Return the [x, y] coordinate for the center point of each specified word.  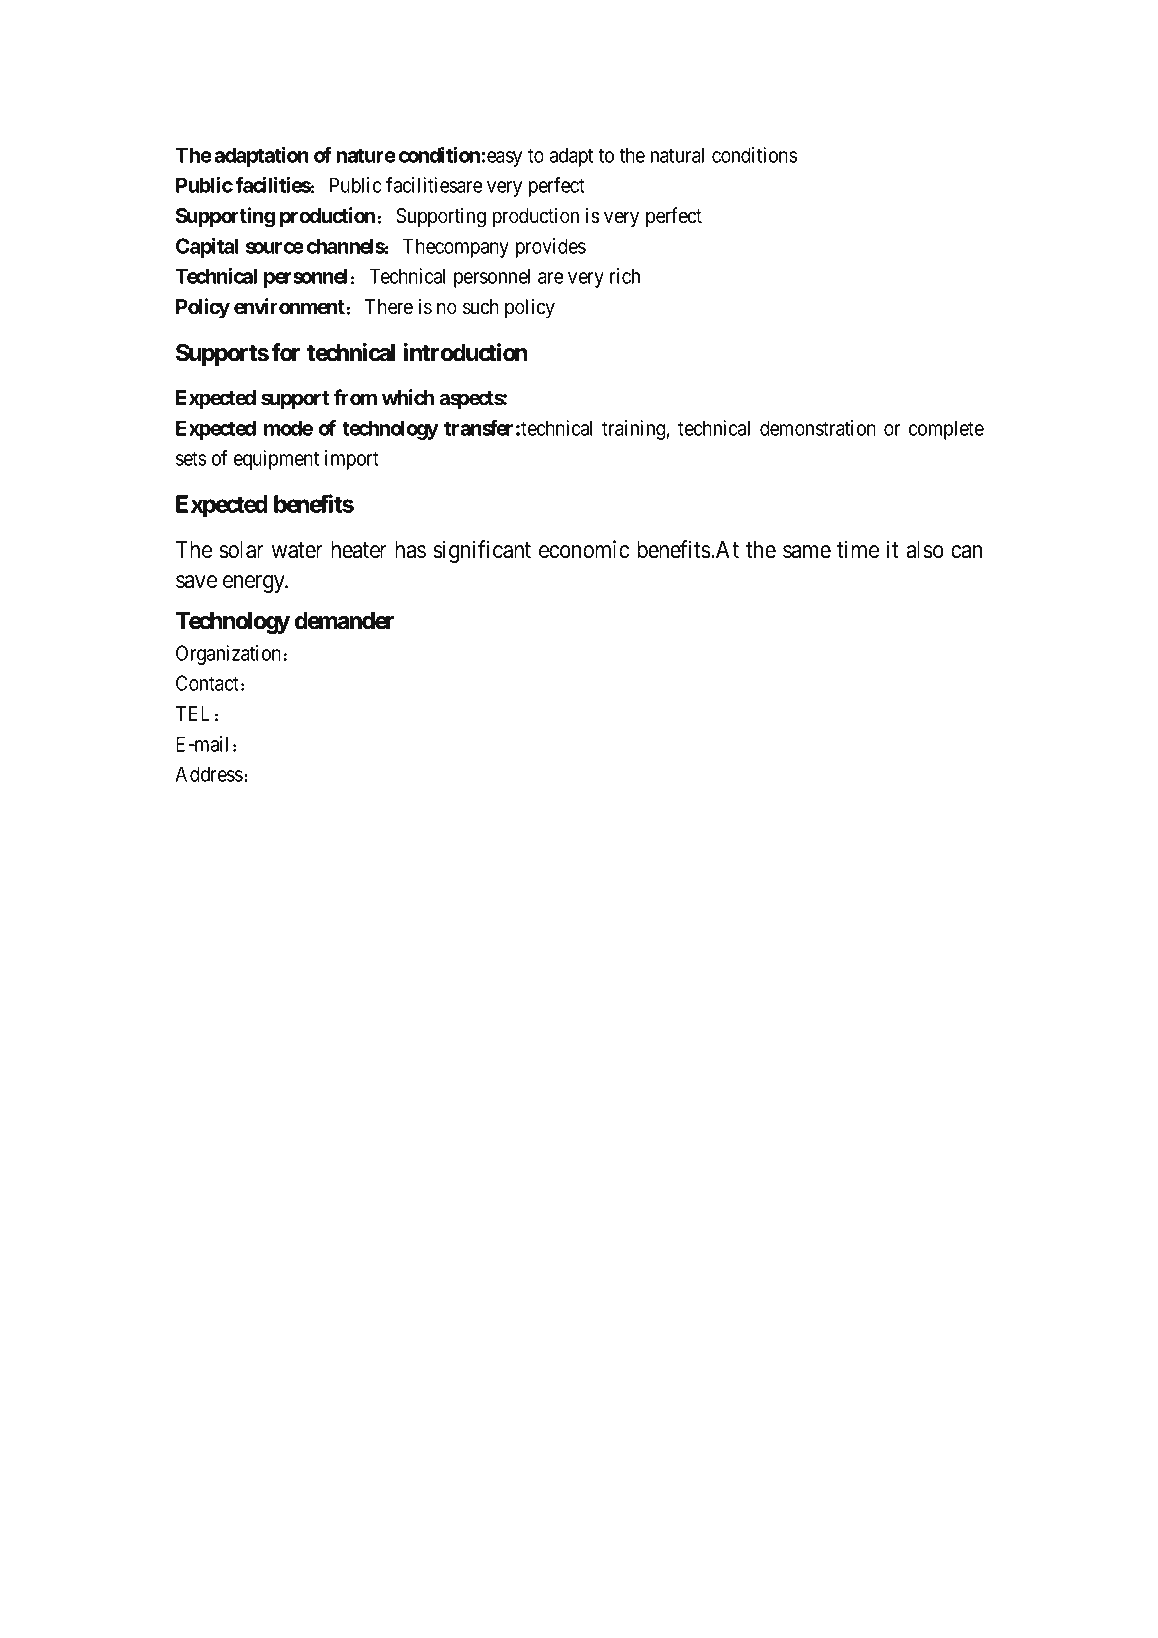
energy [255, 584]
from [355, 397]
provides [551, 248]
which [408, 397]
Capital [207, 248]
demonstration [818, 428]
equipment [276, 460]
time [858, 549]
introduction [465, 352]
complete [946, 430]
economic [584, 549]
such [481, 307]
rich [625, 276]
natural [677, 155]
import [352, 460]
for [285, 352]
